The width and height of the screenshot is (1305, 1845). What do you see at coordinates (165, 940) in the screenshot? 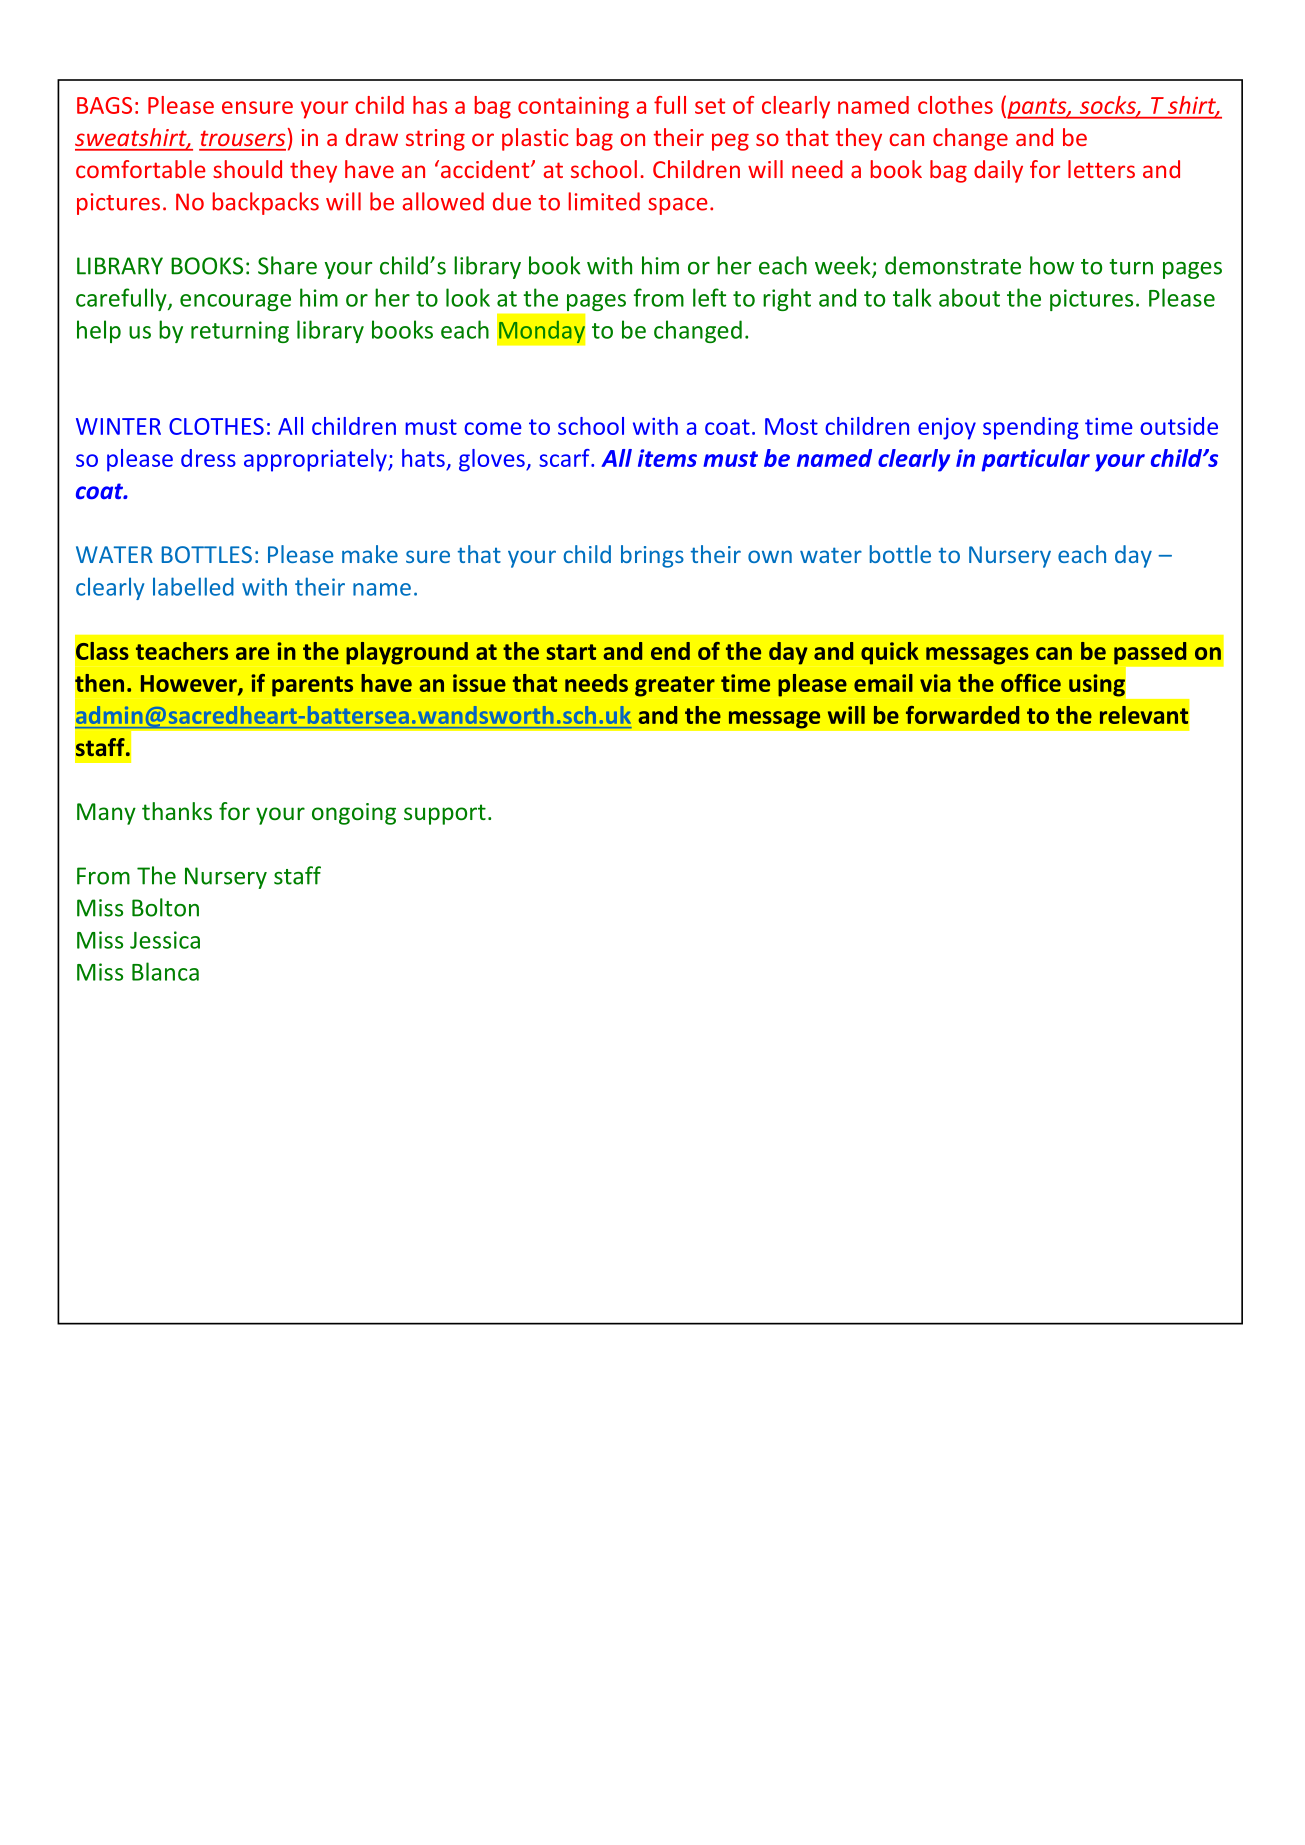
I see `Jessica` at bounding box center [165, 940].
